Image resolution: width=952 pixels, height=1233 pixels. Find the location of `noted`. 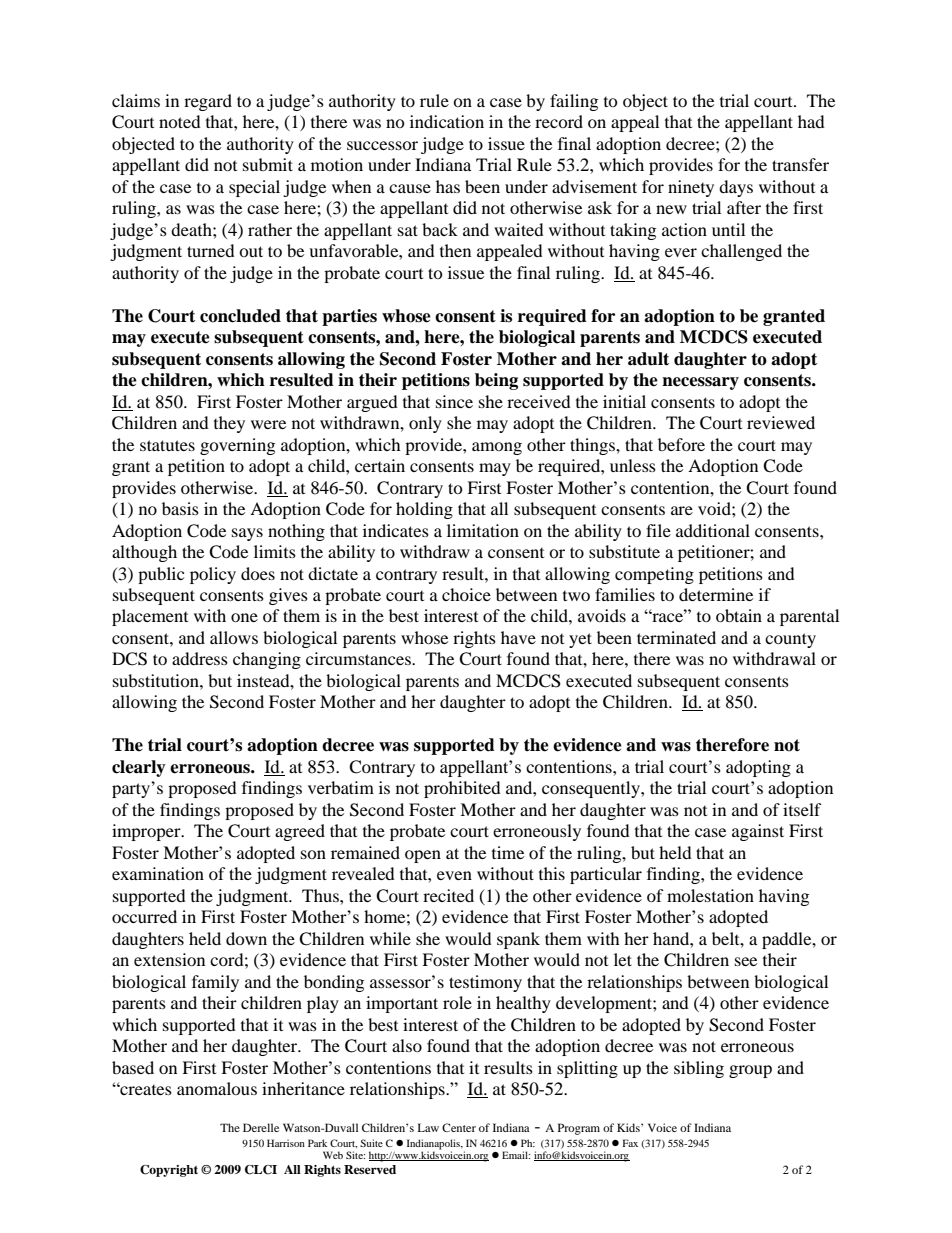

noted is located at coordinates (180, 121).
